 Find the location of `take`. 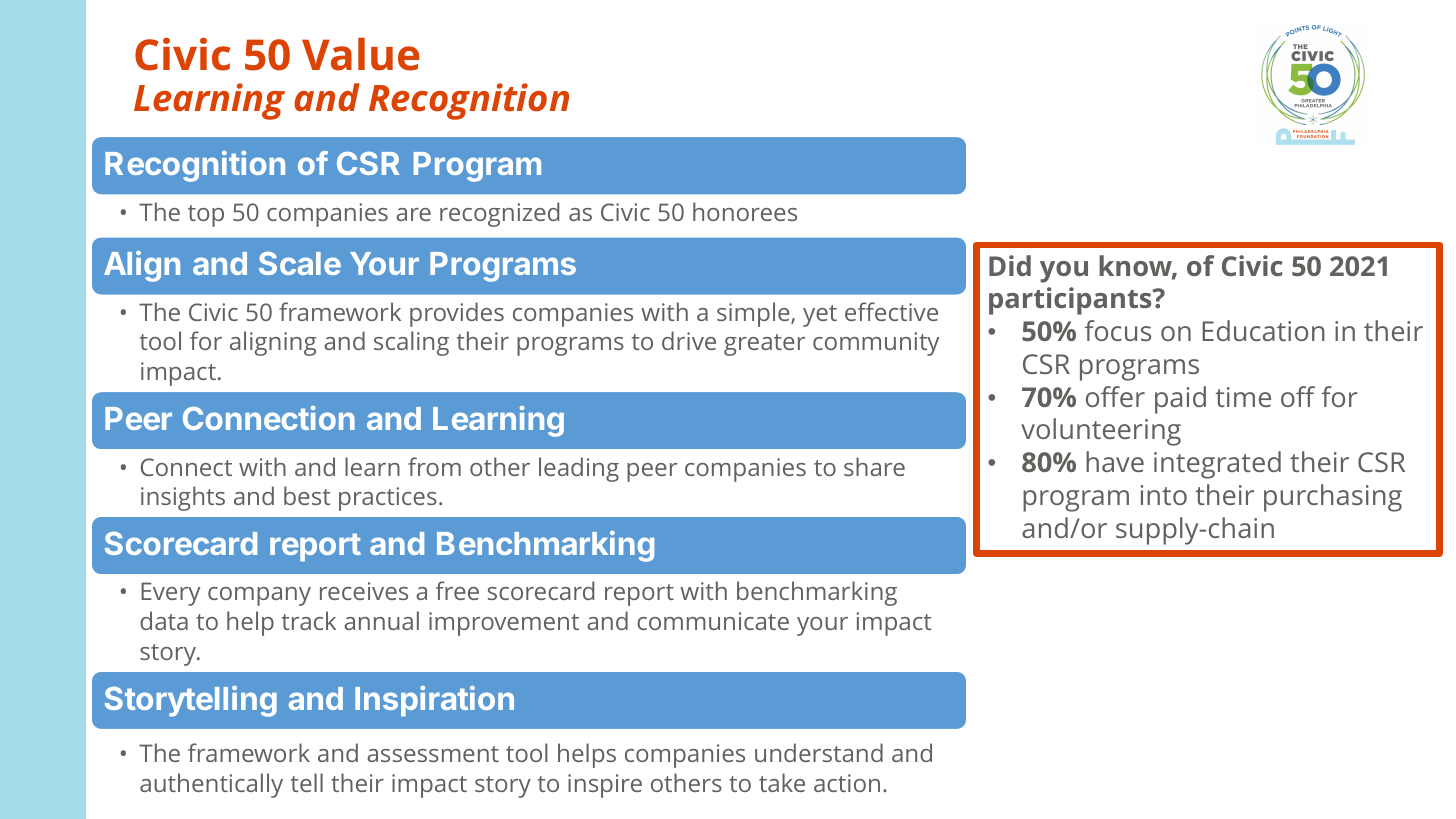

take is located at coordinates (782, 782).
